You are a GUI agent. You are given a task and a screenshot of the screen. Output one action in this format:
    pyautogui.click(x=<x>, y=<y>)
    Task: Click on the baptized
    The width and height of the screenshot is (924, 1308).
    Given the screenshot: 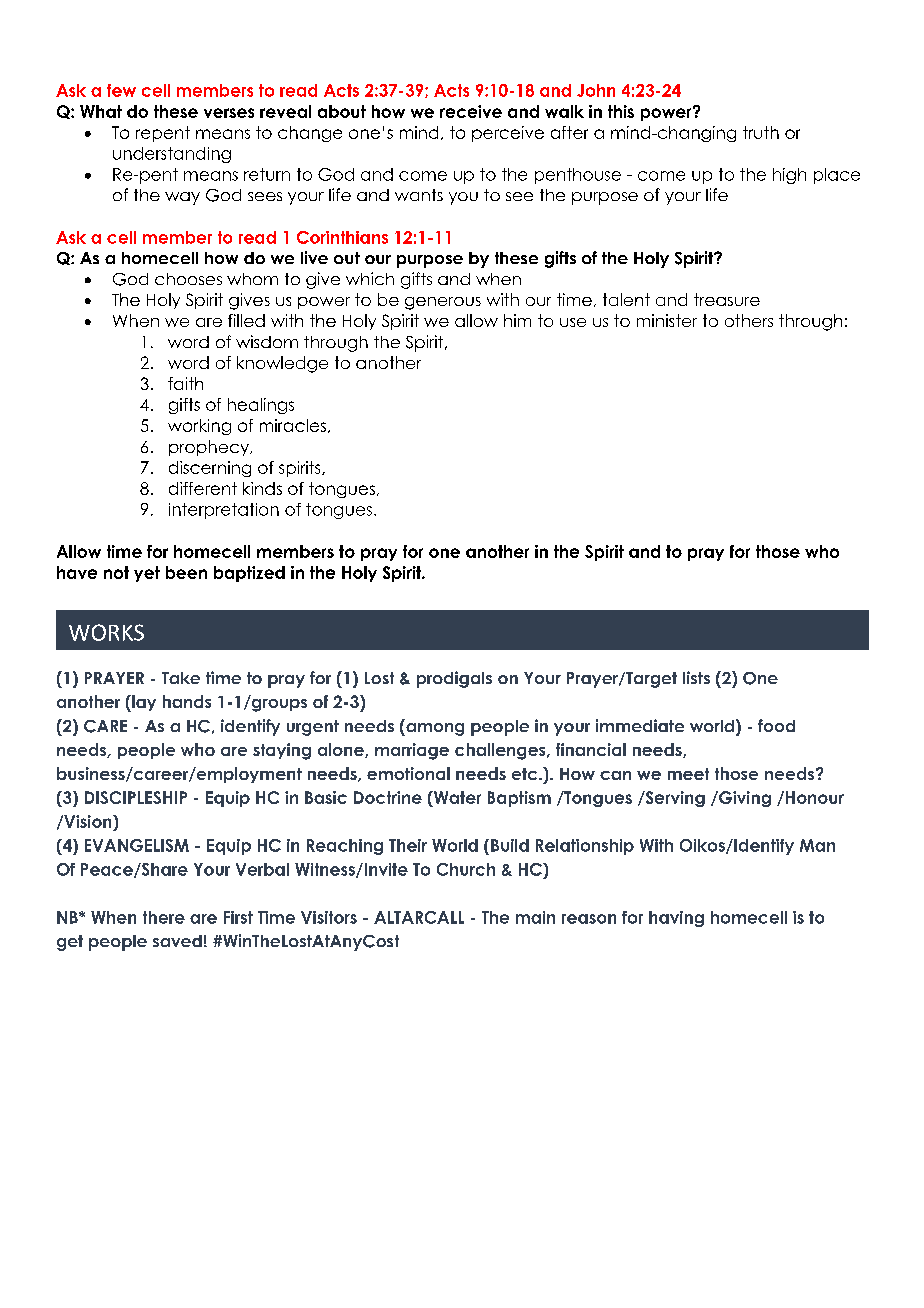 What is the action you would take?
    pyautogui.click(x=249, y=574)
